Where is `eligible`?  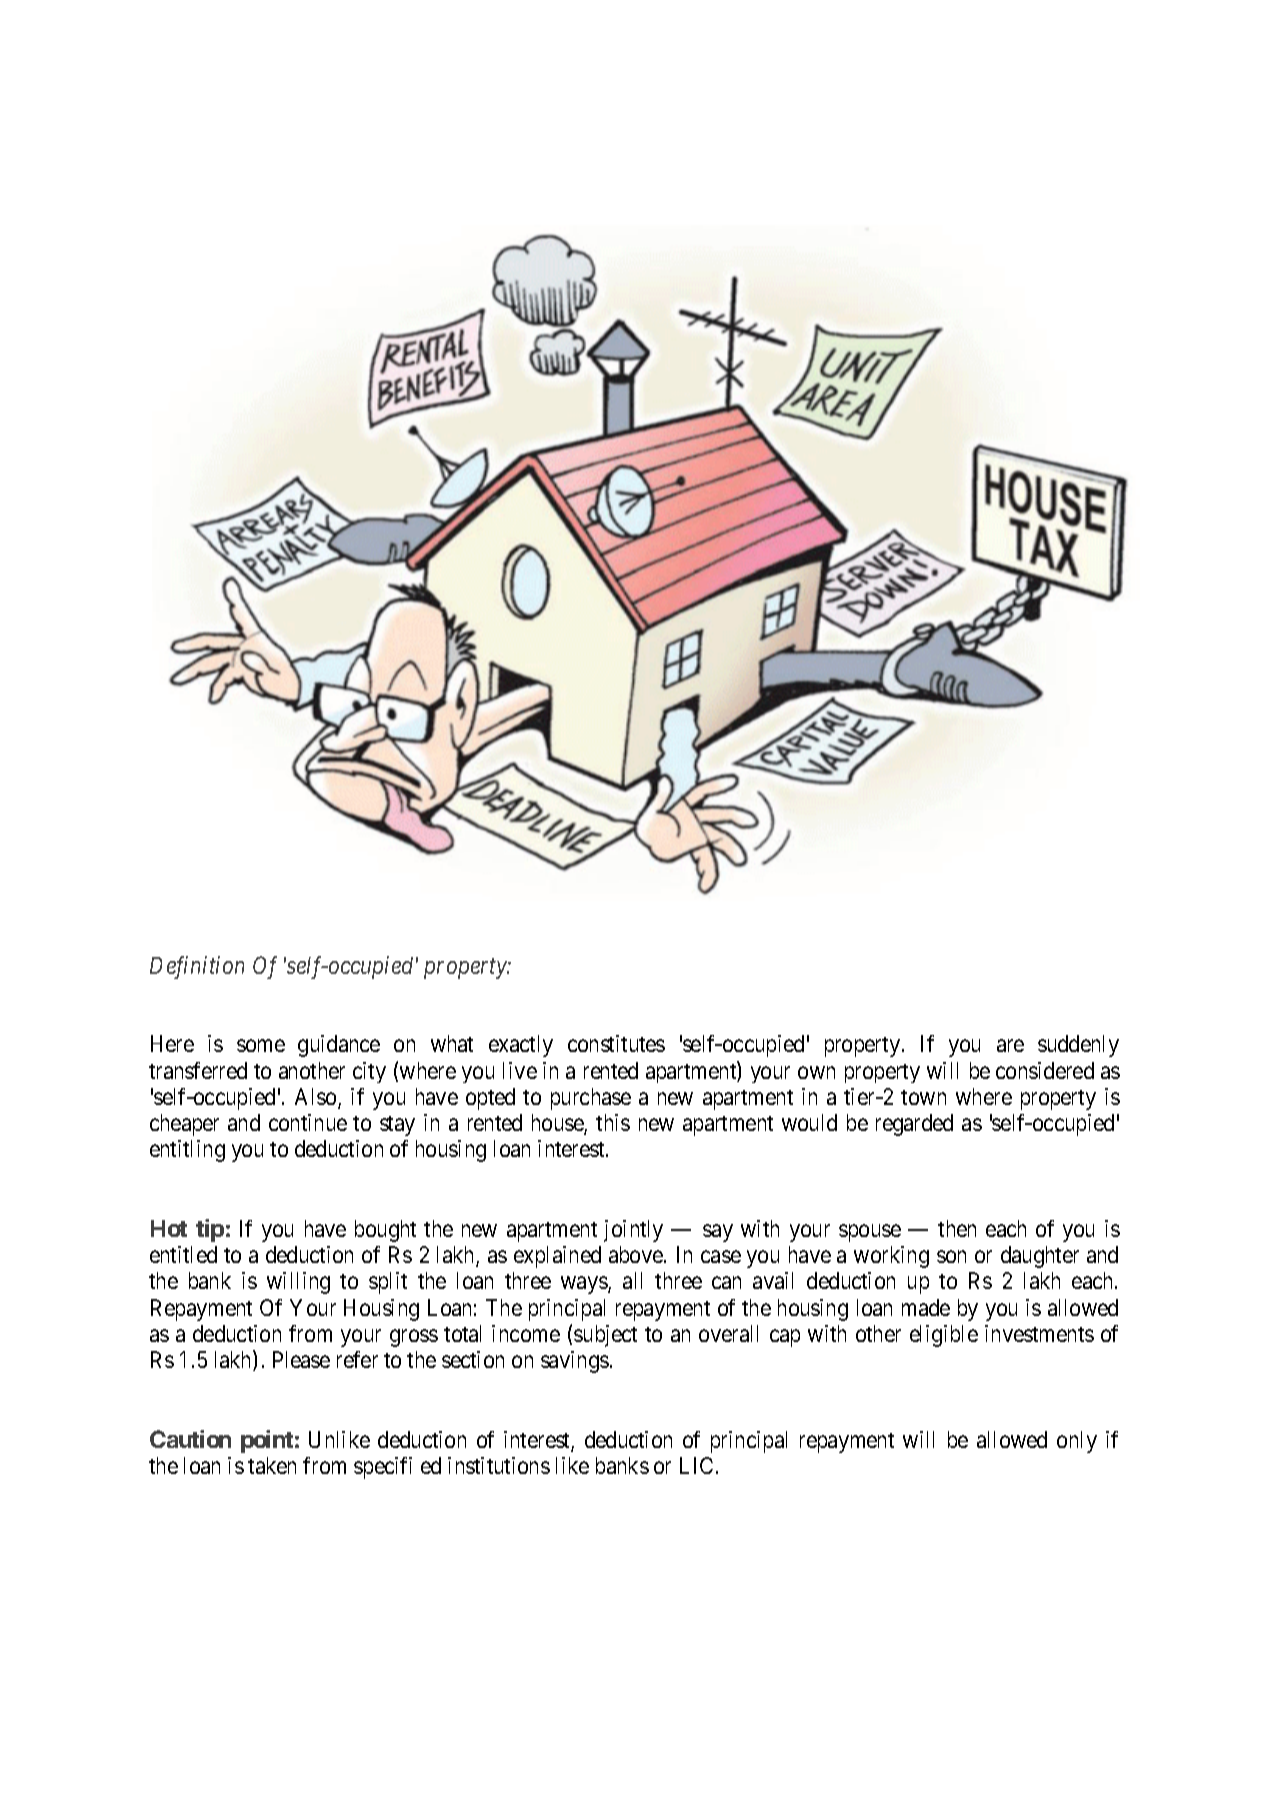 eligible is located at coordinates (944, 1336).
